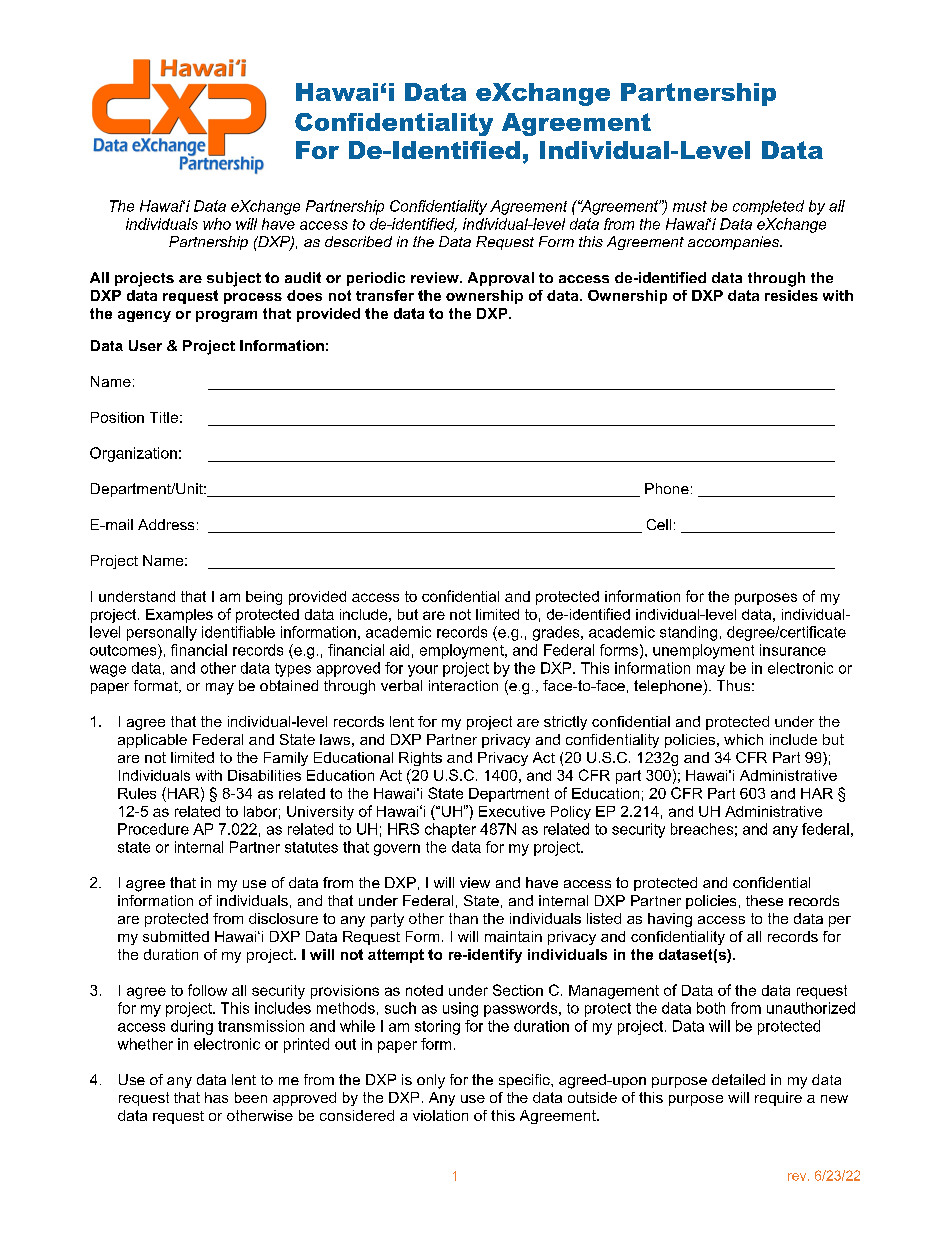 Image resolution: width=952 pixels, height=1233 pixels. What do you see at coordinates (743, 739) in the page?
I see `which` at bounding box center [743, 739].
